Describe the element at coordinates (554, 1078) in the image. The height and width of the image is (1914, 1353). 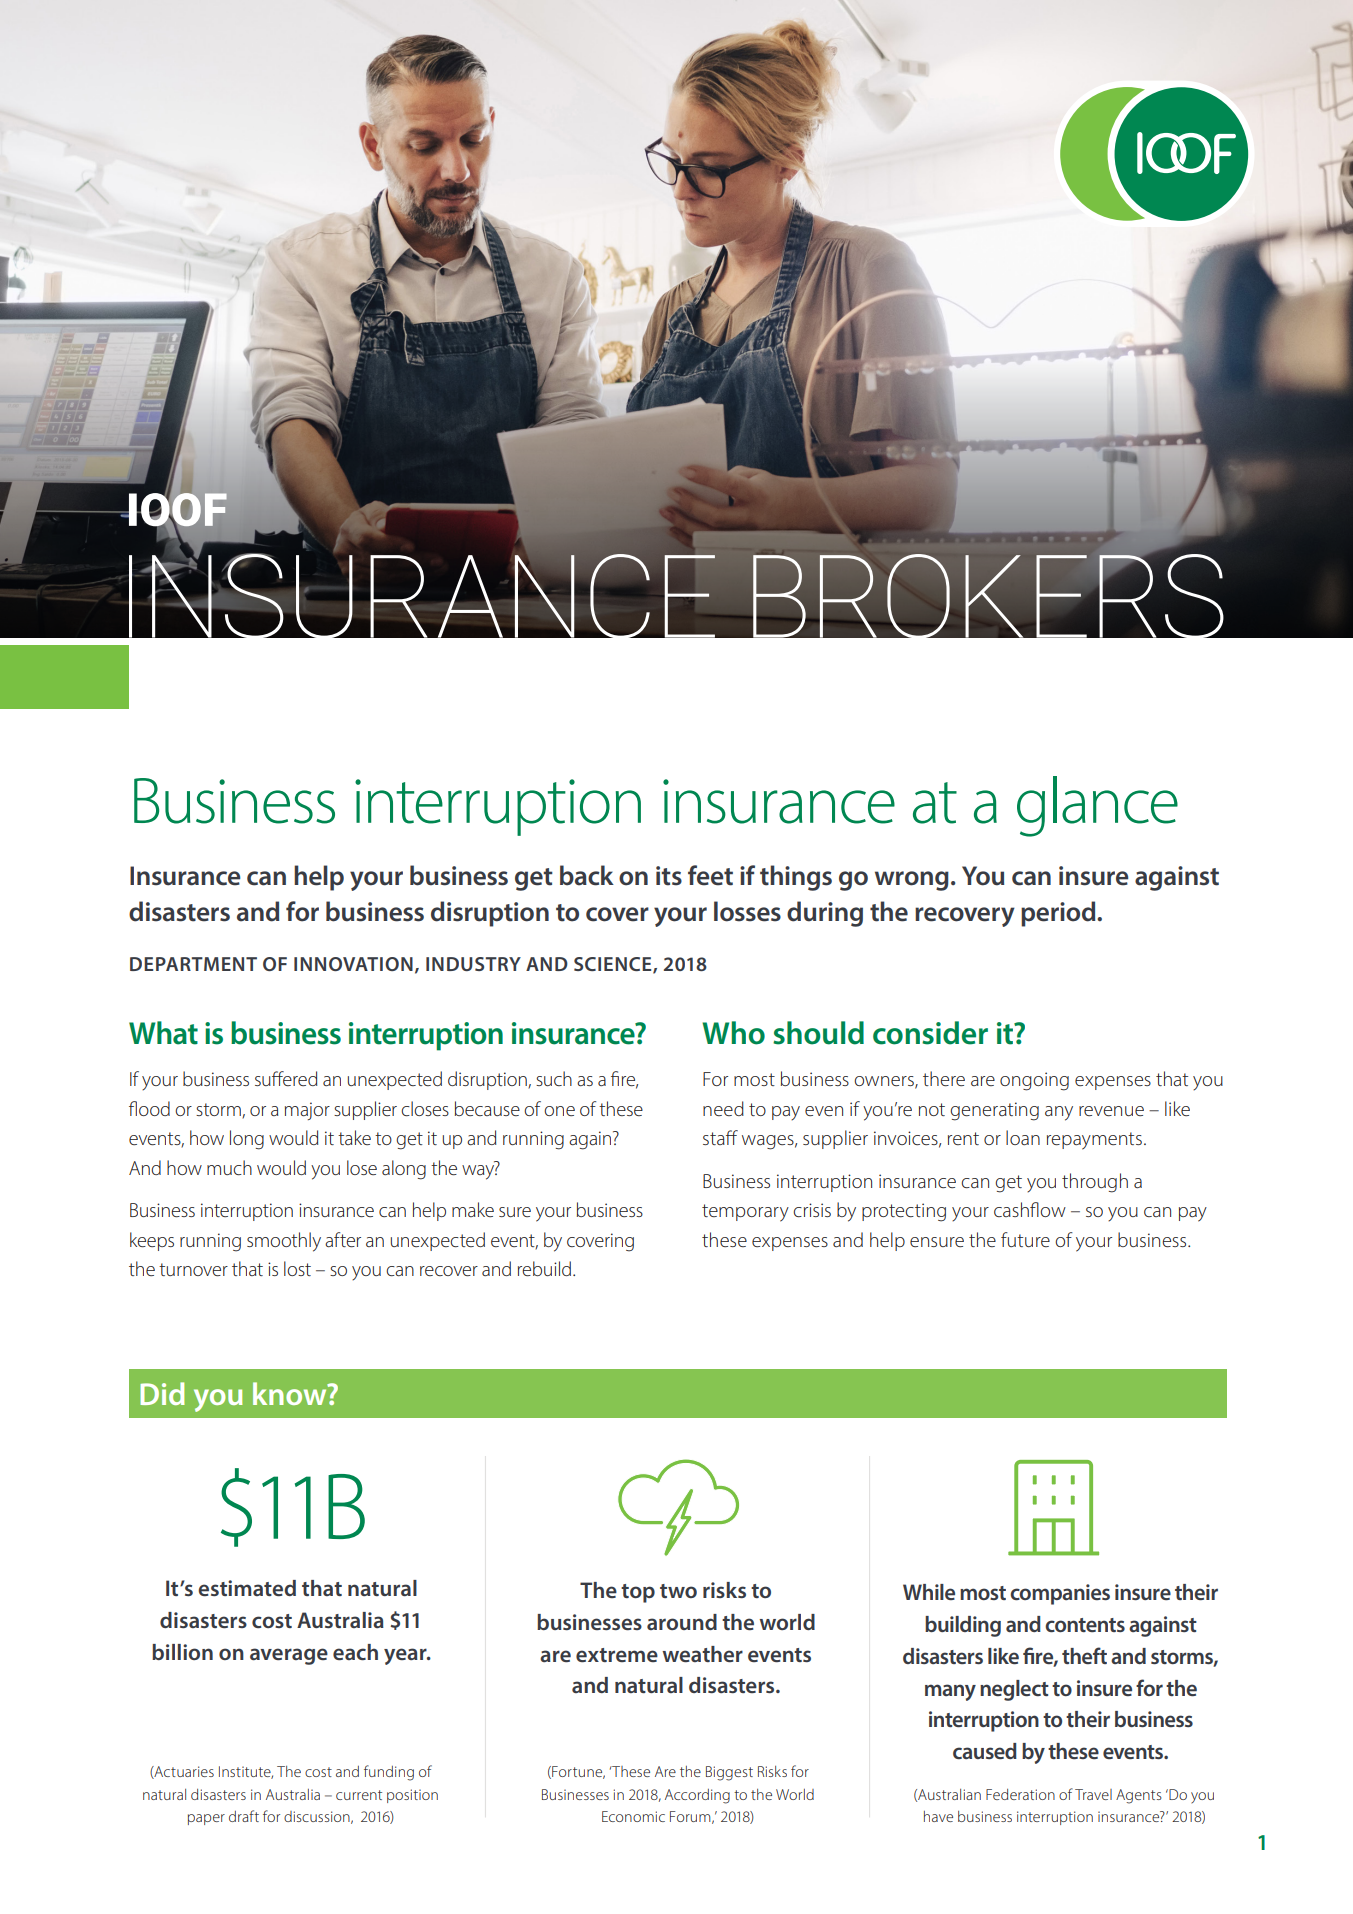
I see `such` at that location.
